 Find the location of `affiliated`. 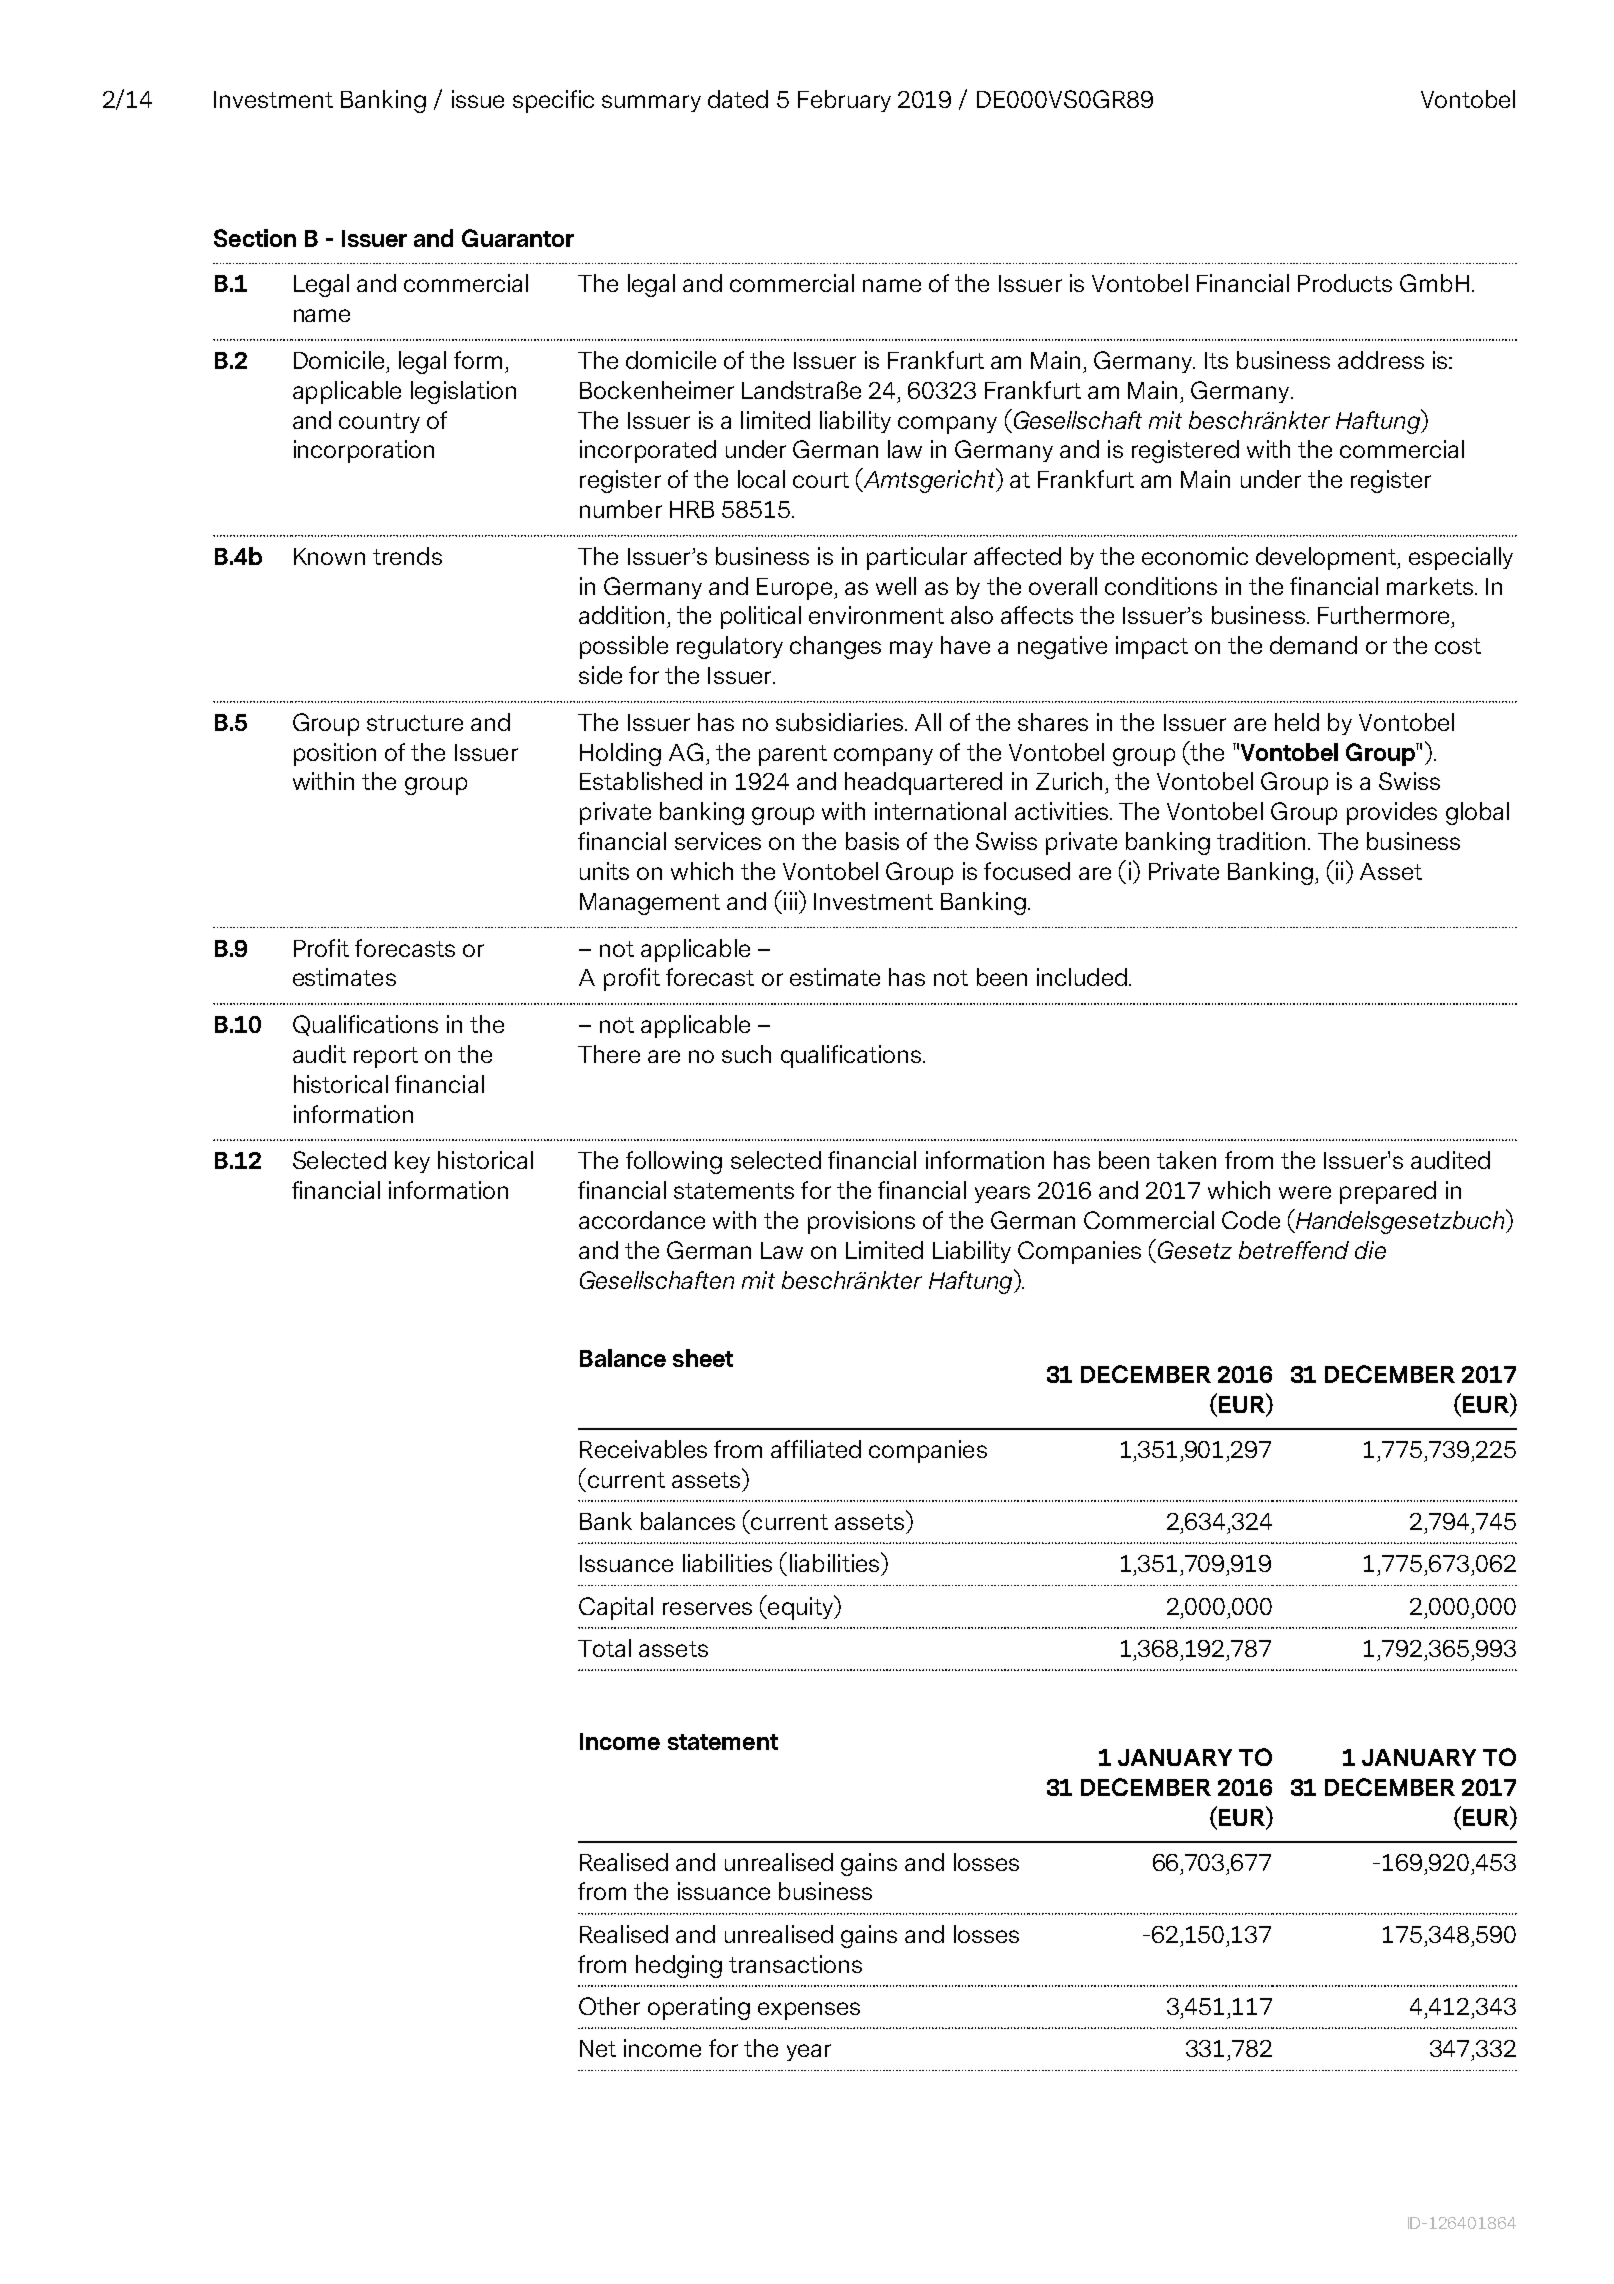

affiliated is located at coordinates (816, 1449).
